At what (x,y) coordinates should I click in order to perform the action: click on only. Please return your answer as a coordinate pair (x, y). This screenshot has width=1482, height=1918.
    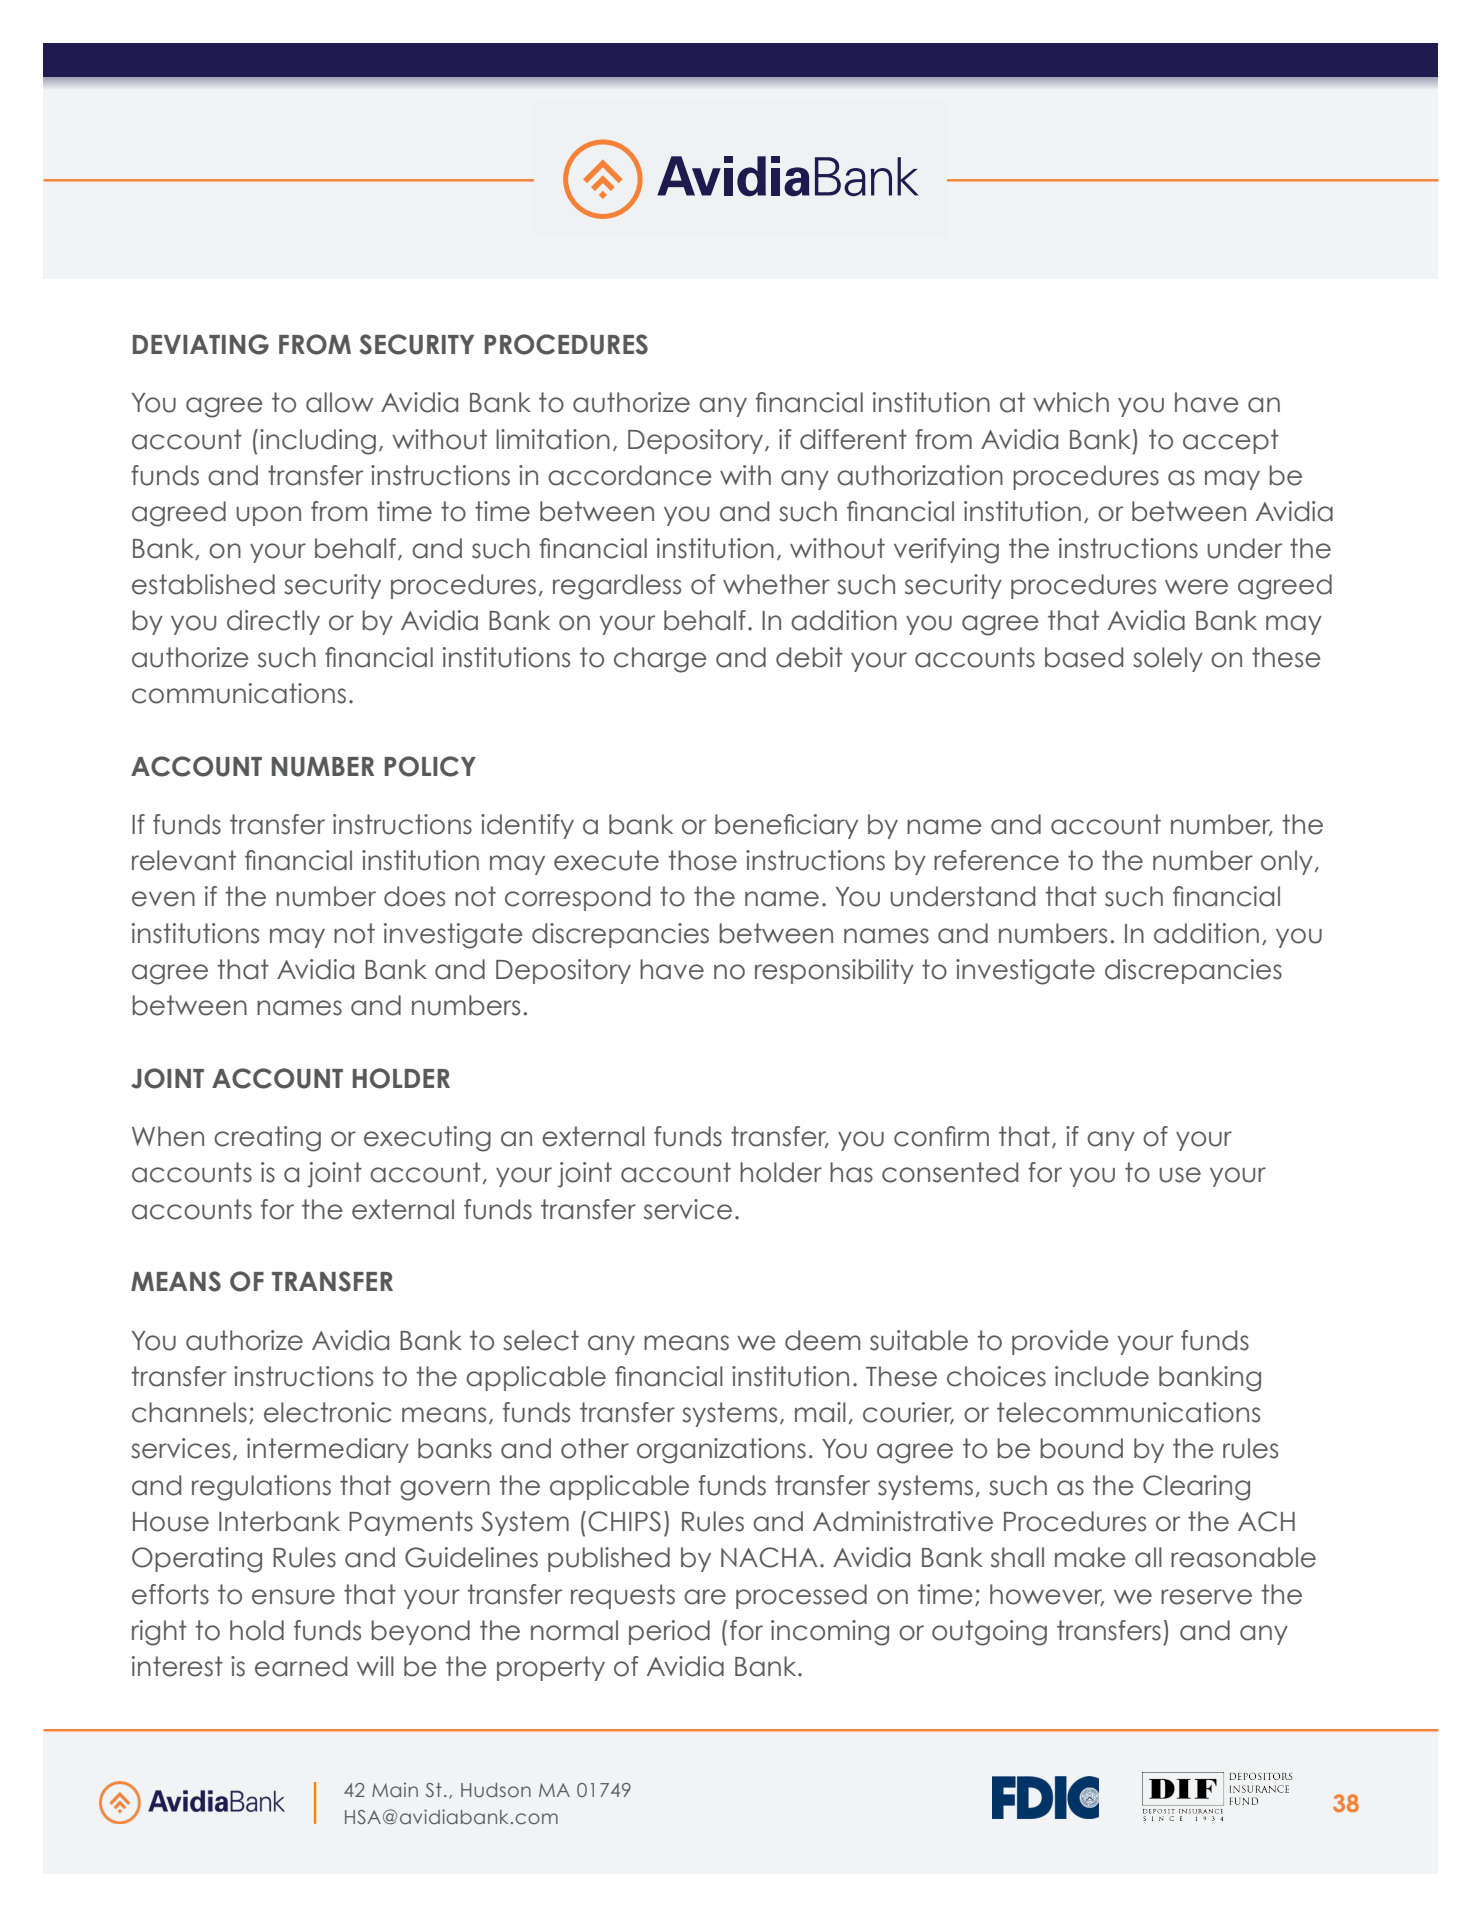
    Looking at the image, I should click on (1287, 862).
